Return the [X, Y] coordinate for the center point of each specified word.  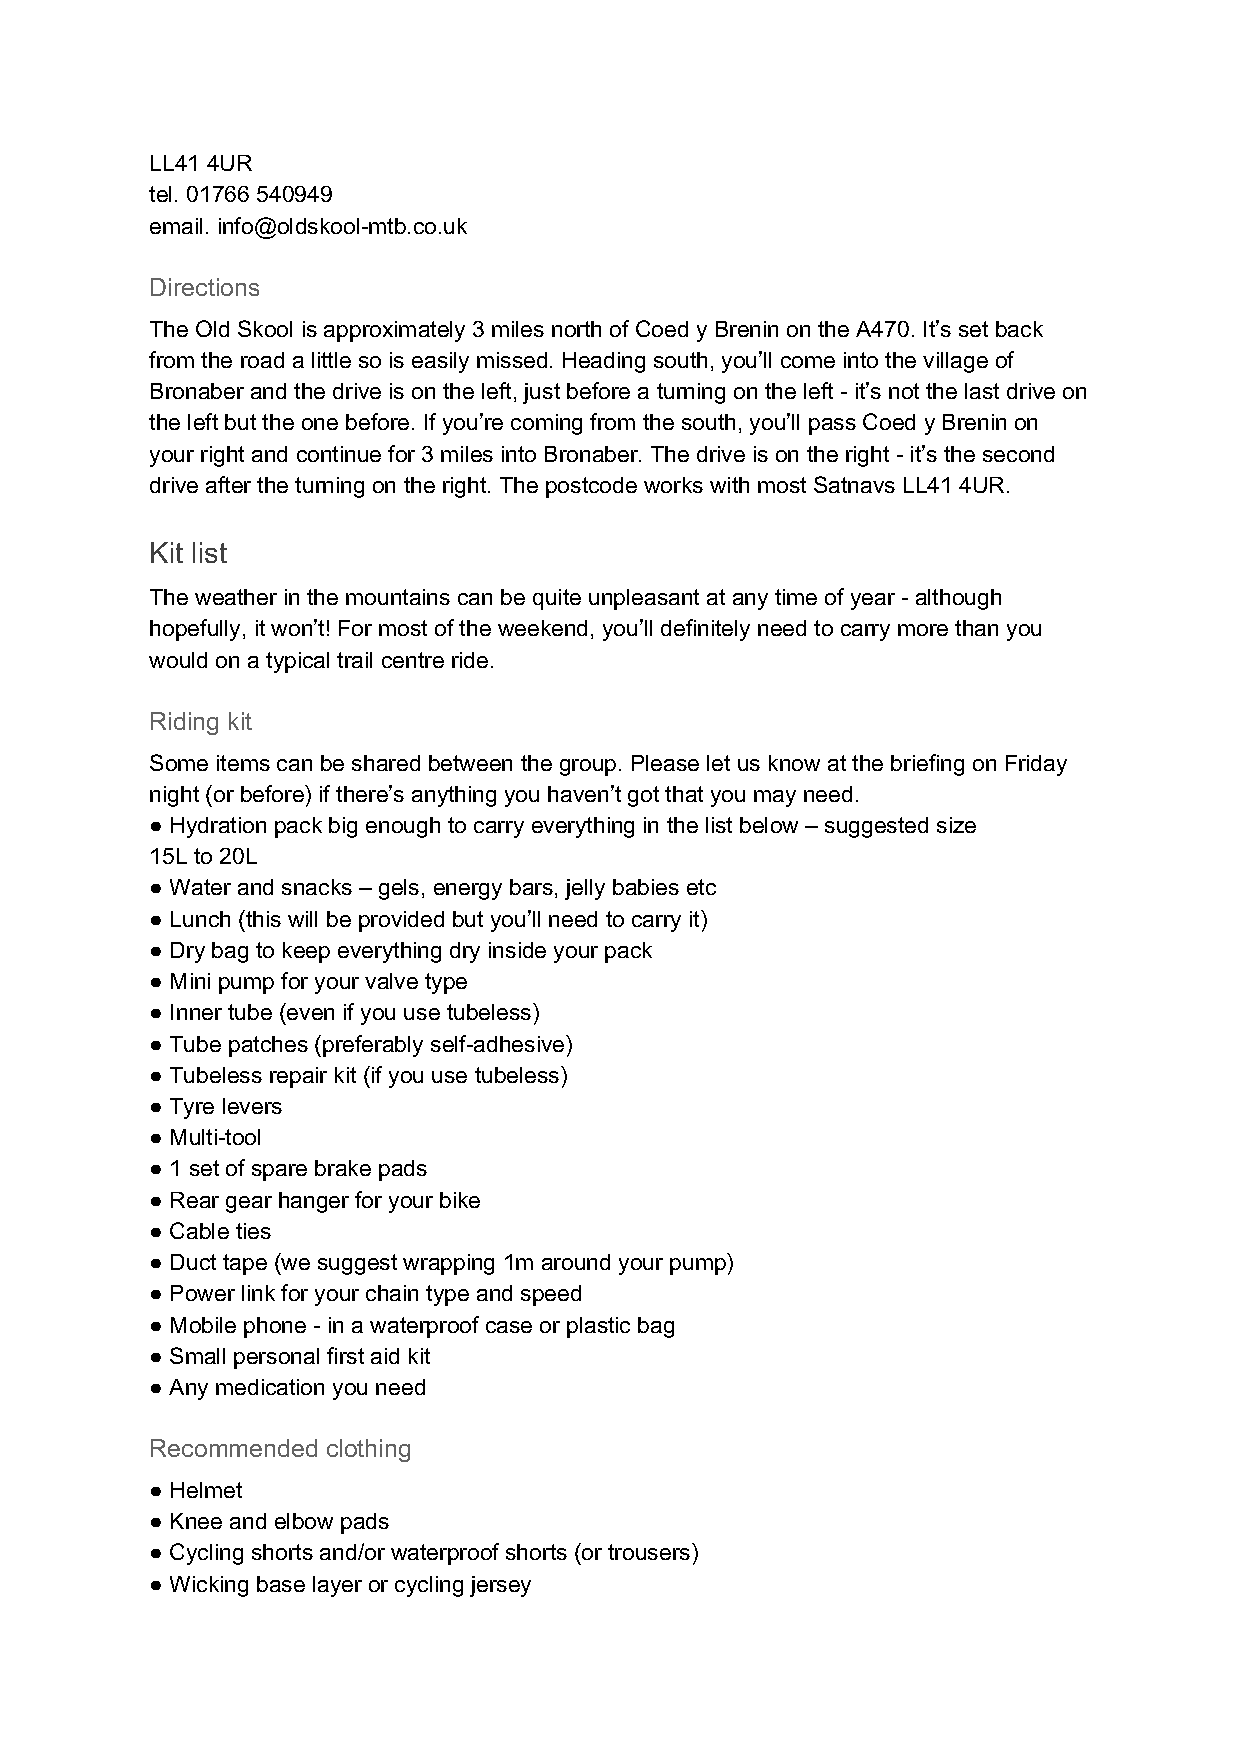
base [281, 1584]
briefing [927, 765]
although [958, 599]
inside [517, 950]
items [243, 763]
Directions [205, 287]
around [576, 1262]
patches [268, 1046]
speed [551, 1295]
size [956, 825]
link [258, 1293]
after [228, 484]
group [588, 767]
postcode [591, 487]
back [1019, 329]
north [576, 329]
